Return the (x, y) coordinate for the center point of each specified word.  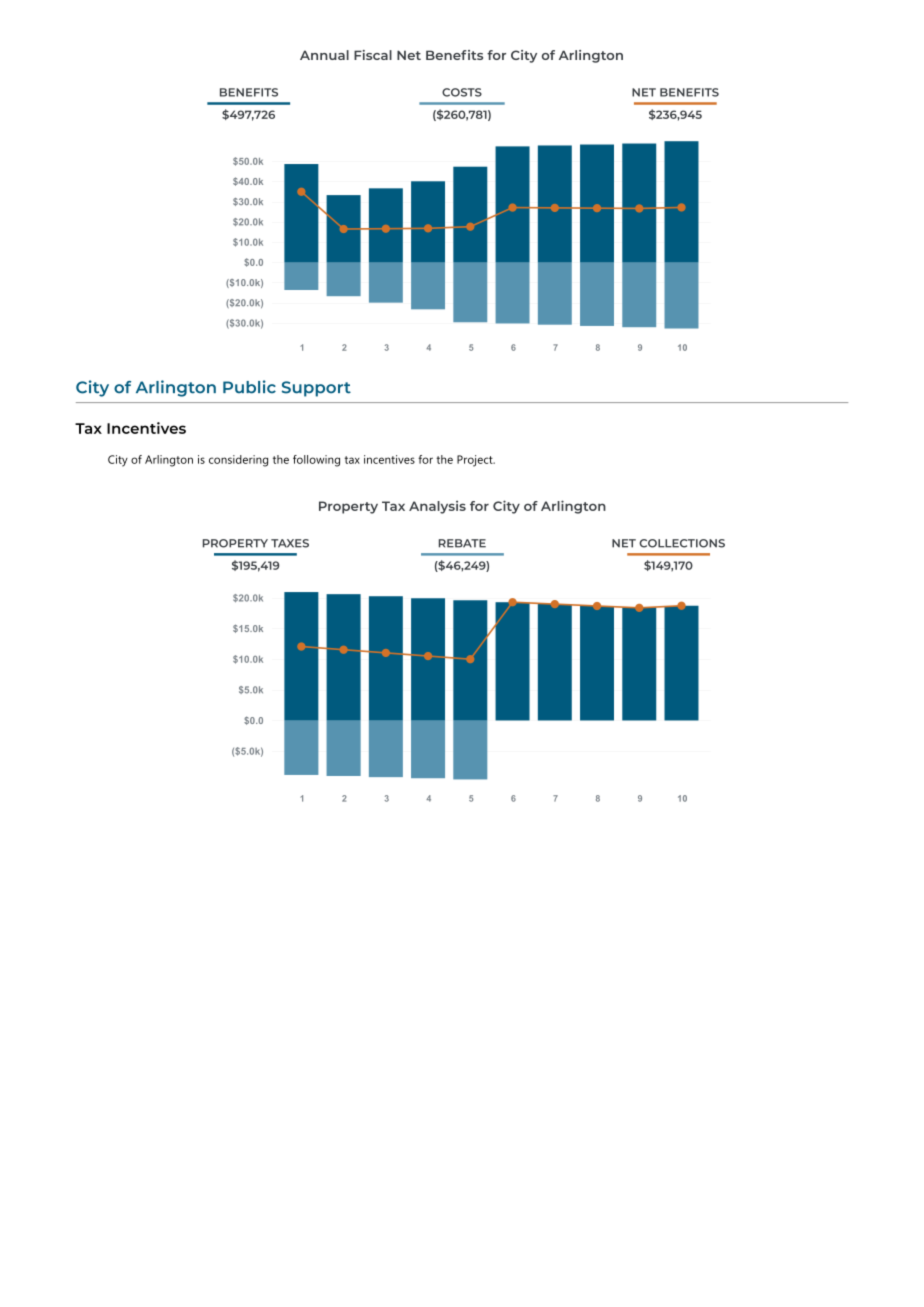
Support (316, 389)
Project (476, 461)
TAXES (290, 543)
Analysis (437, 507)
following (316, 461)
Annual (324, 55)
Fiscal (373, 55)
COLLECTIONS (682, 543)
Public (249, 387)
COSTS (462, 92)
